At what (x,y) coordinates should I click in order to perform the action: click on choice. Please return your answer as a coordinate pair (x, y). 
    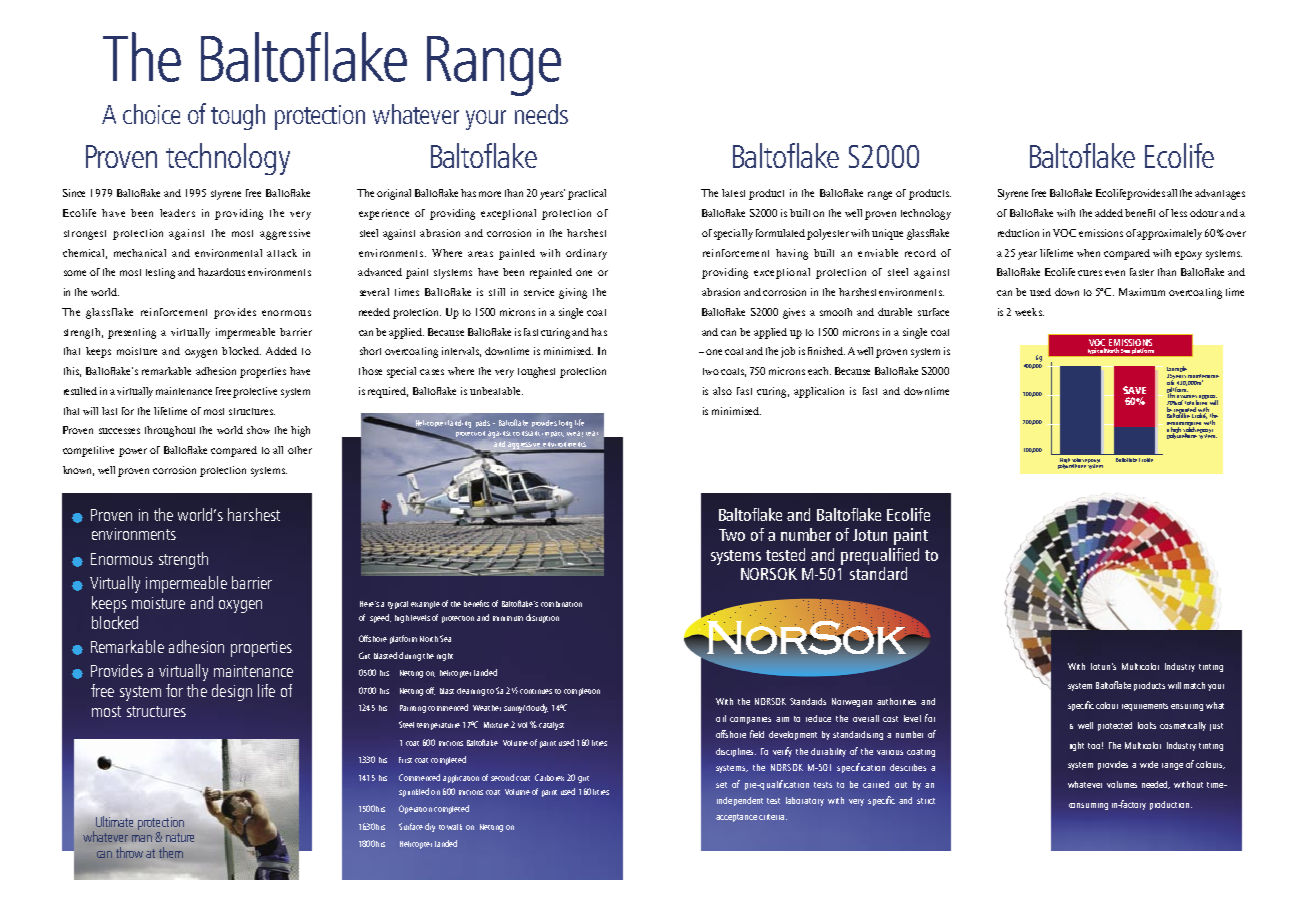
    Looking at the image, I should click on (151, 114).
